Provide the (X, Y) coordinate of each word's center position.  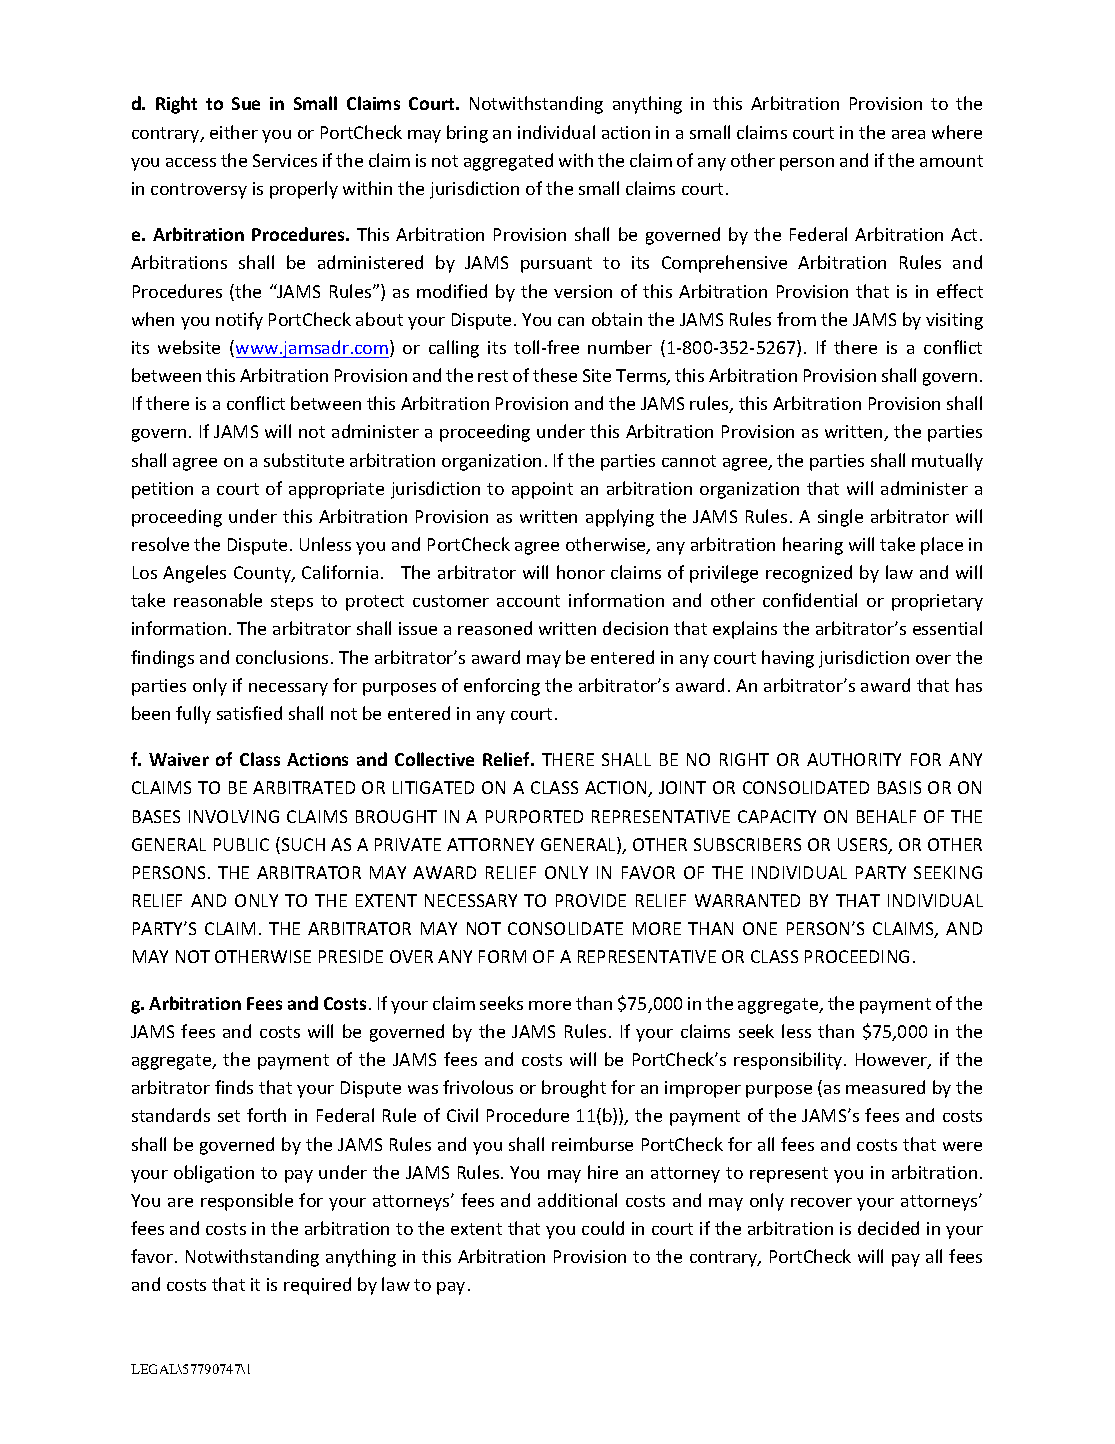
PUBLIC (241, 844)
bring (467, 134)
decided (888, 1228)
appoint (542, 490)
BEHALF (886, 816)
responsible (247, 1202)
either (234, 132)
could (603, 1228)
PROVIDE (591, 900)
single (840, 518)
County (263, 574)
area (908, 134)
